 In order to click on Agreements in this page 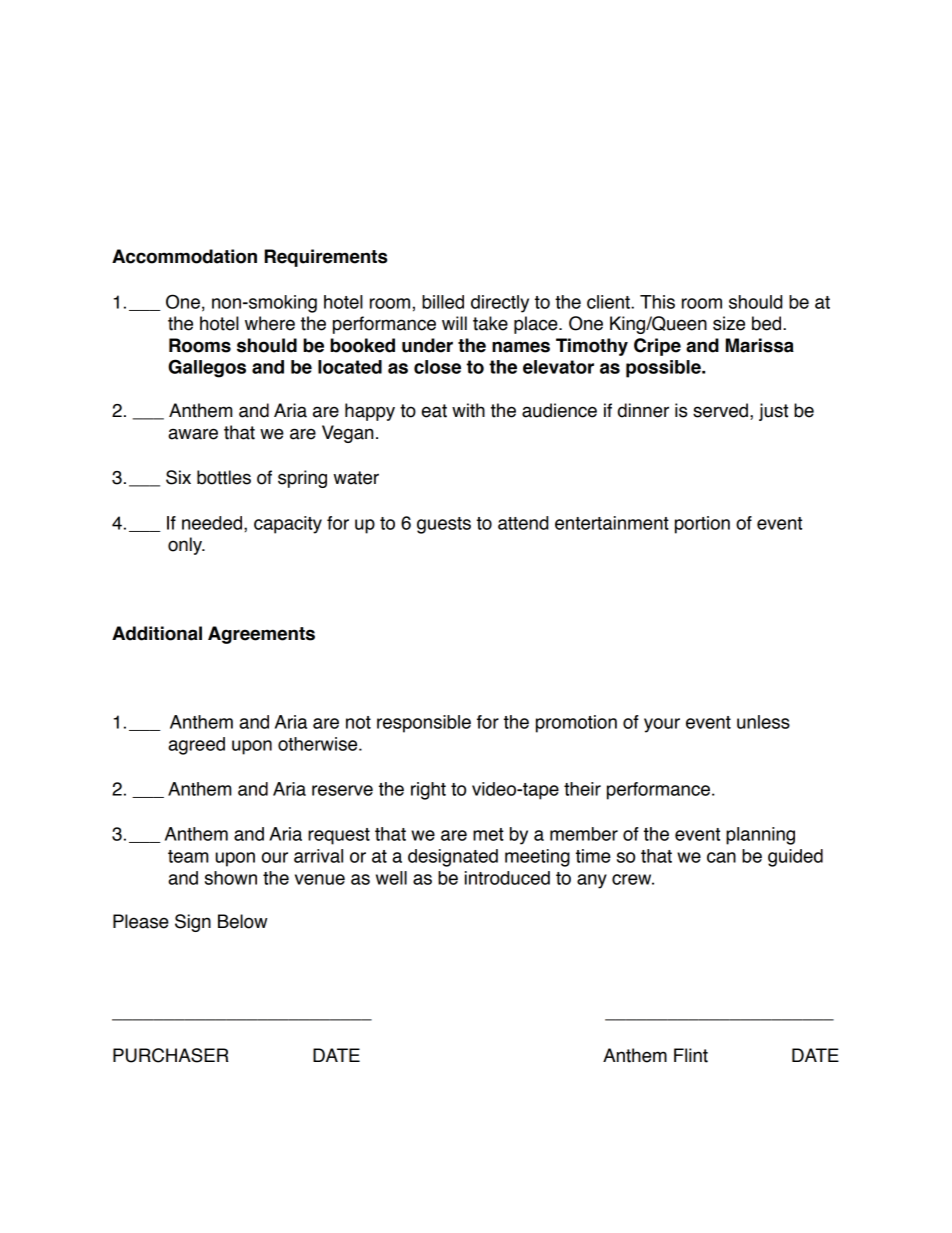, I will do `click(261, 635)`.
